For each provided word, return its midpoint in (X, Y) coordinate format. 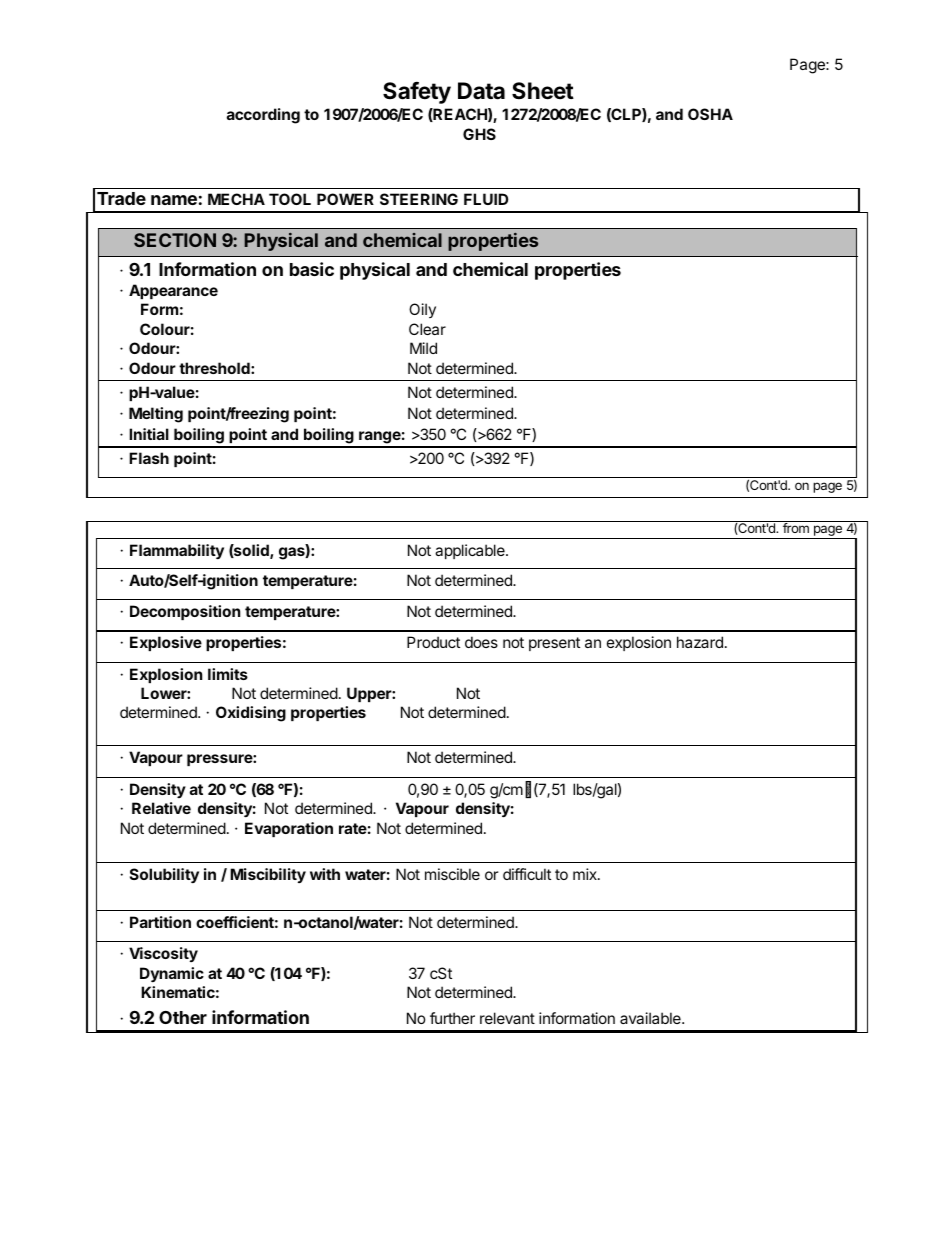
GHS (479, 134)
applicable (471, 551)
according (263, 116)
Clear (427, 329)
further (452, 1018)
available (651, 1018)
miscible (452, 874)
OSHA (710, 114)
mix (586, 874)
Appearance (173, 291)
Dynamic (172, 974)
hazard (700, 642)
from (796, 528)
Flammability (177, 551)
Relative (161, 808)
